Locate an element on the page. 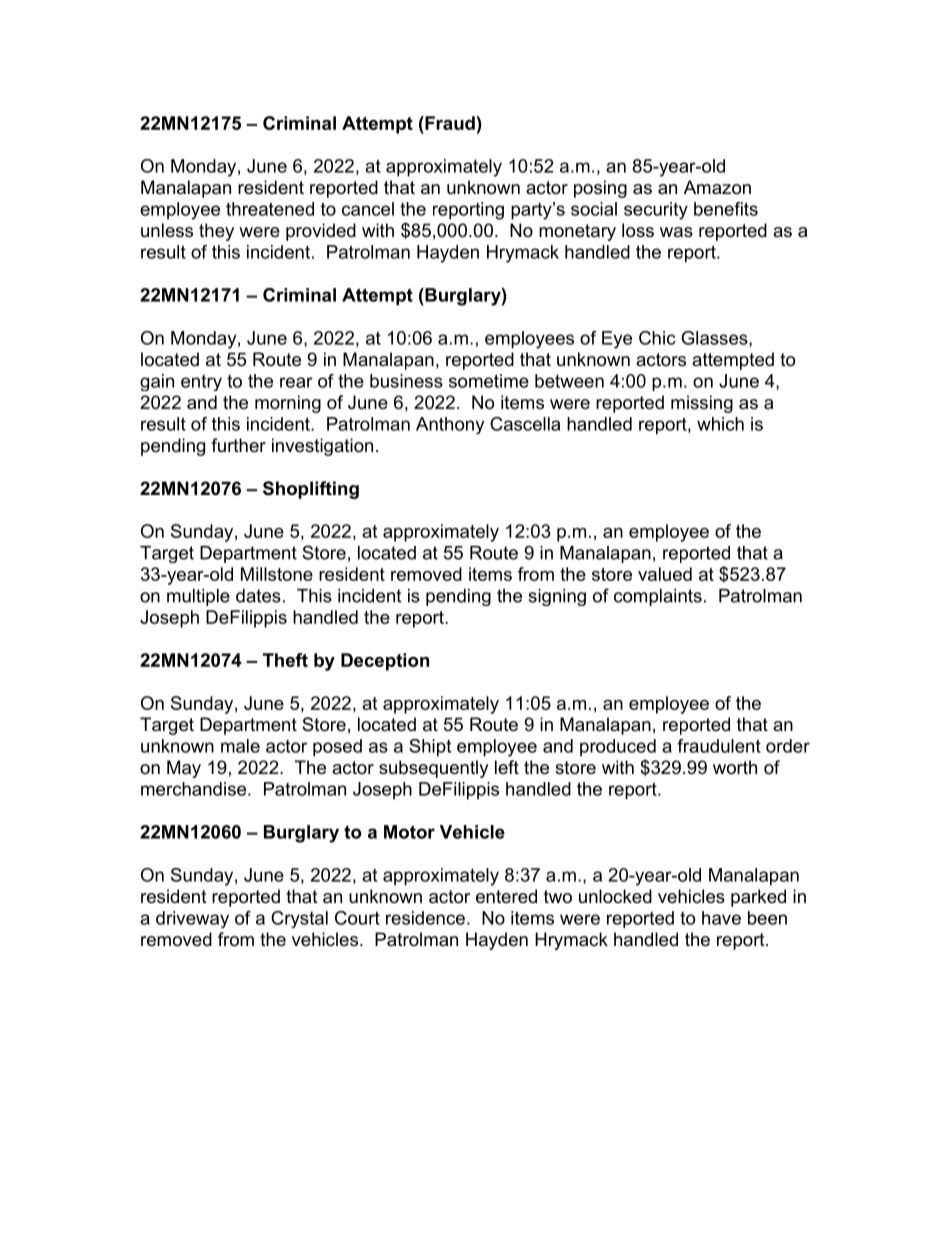 The image size is (952, 1233). benefits is located at coordinates (726, 209).
